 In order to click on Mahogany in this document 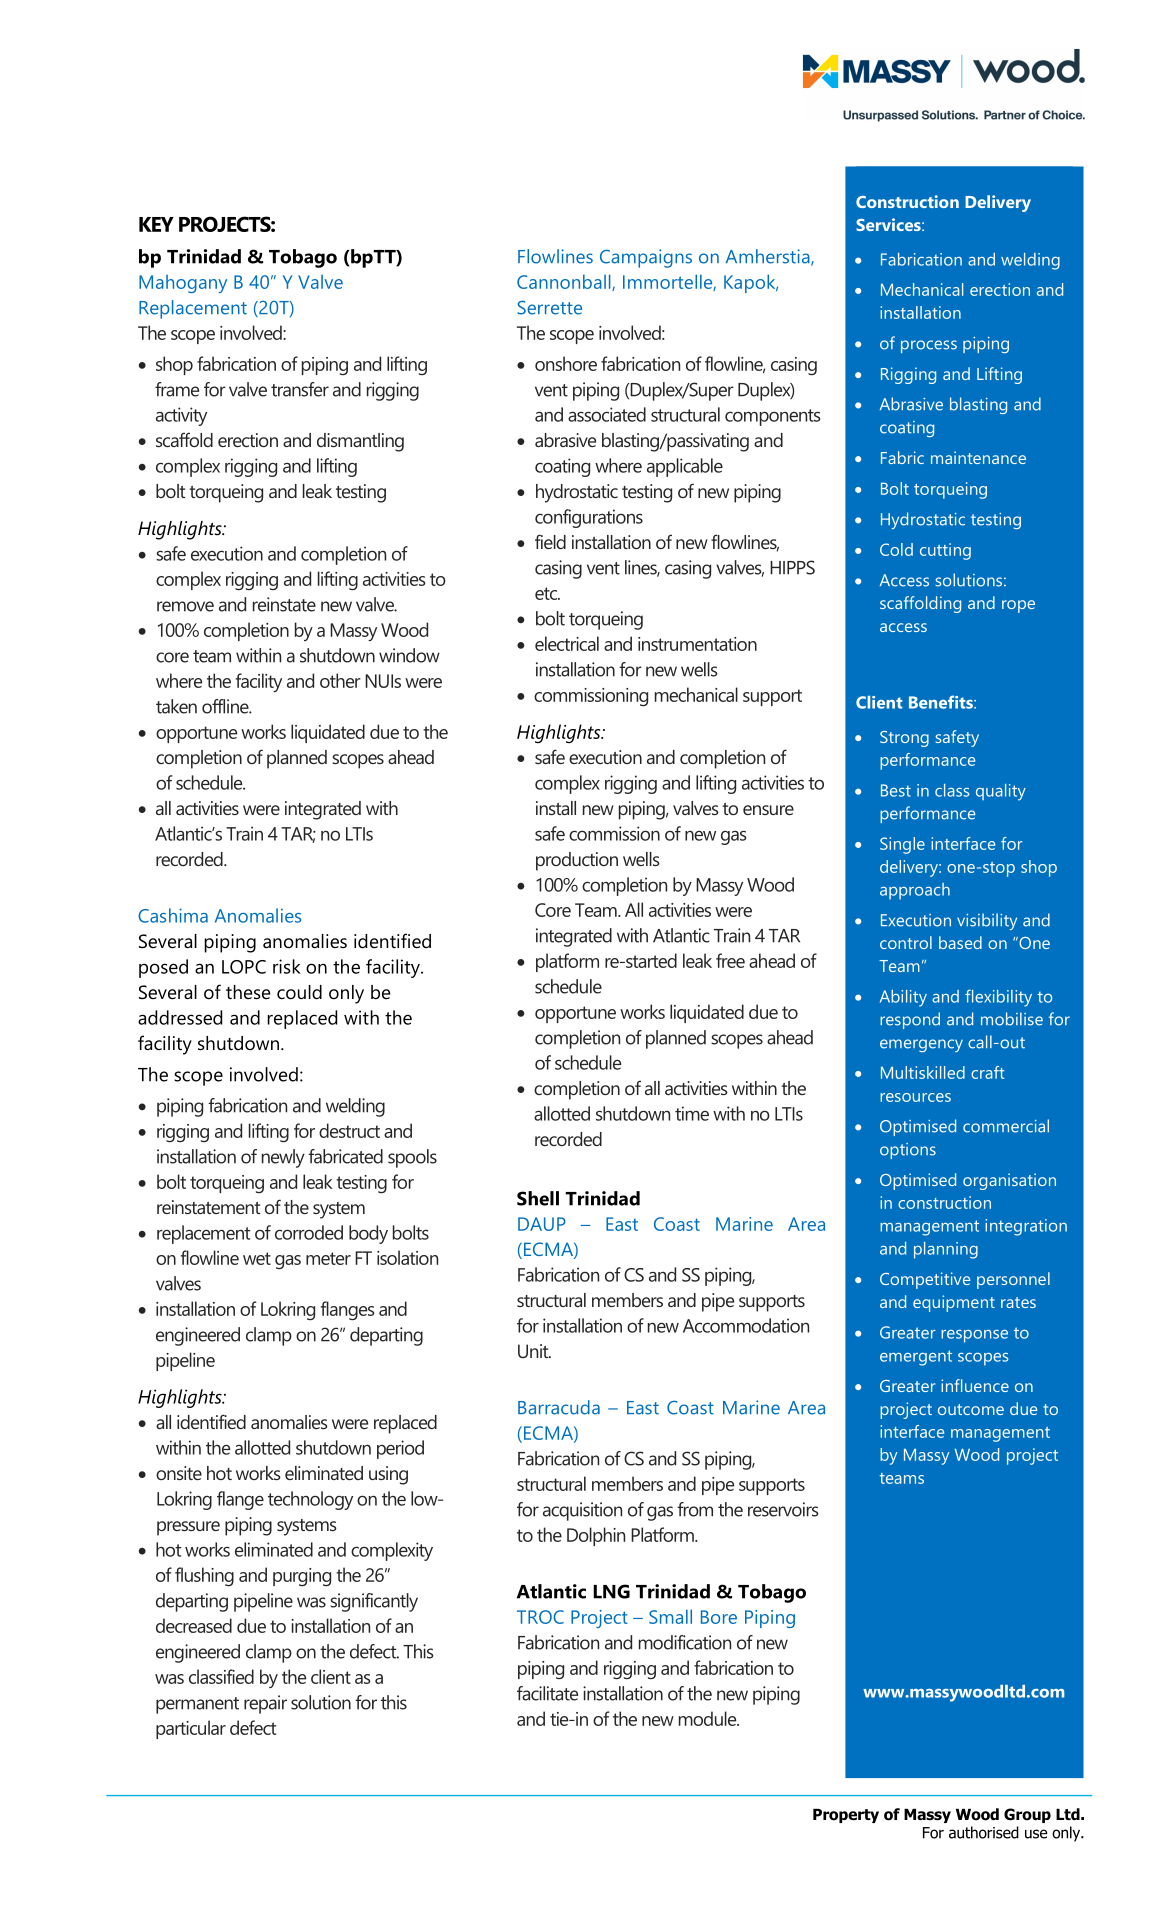, I will do `click(183, 284)`.
